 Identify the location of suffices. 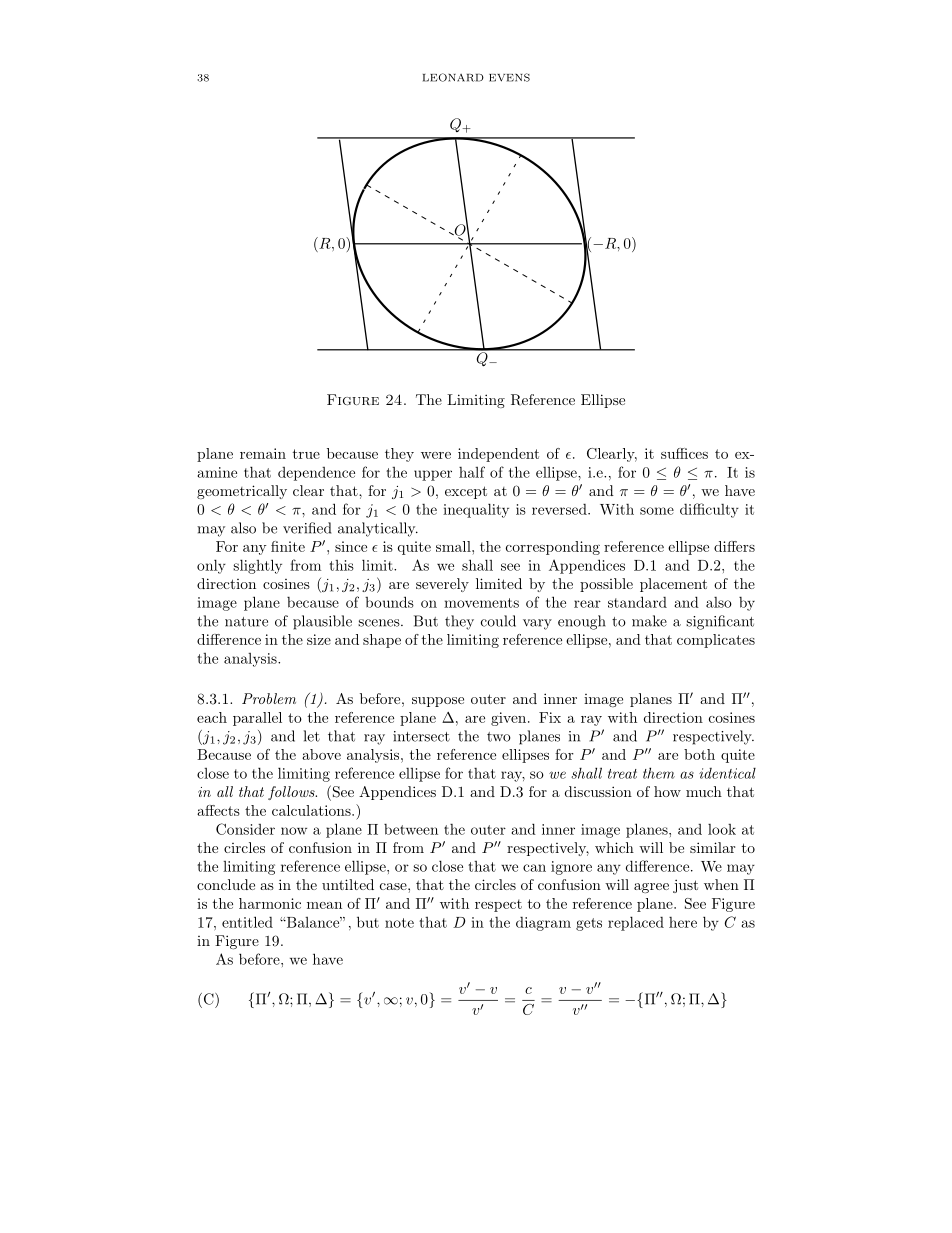
(684, 453).
